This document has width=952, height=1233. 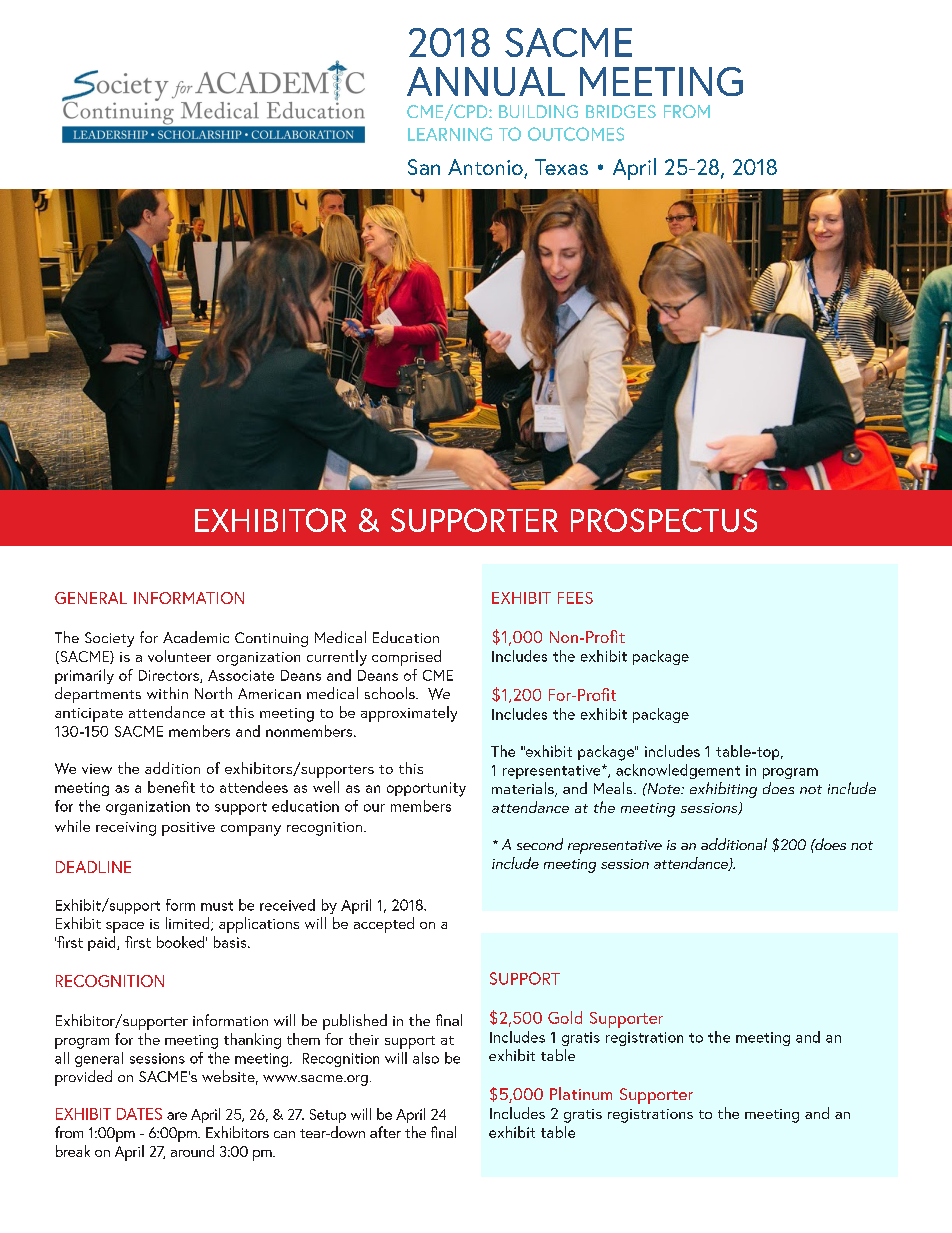 I want to click on after, so click(x=385, y=1132).
